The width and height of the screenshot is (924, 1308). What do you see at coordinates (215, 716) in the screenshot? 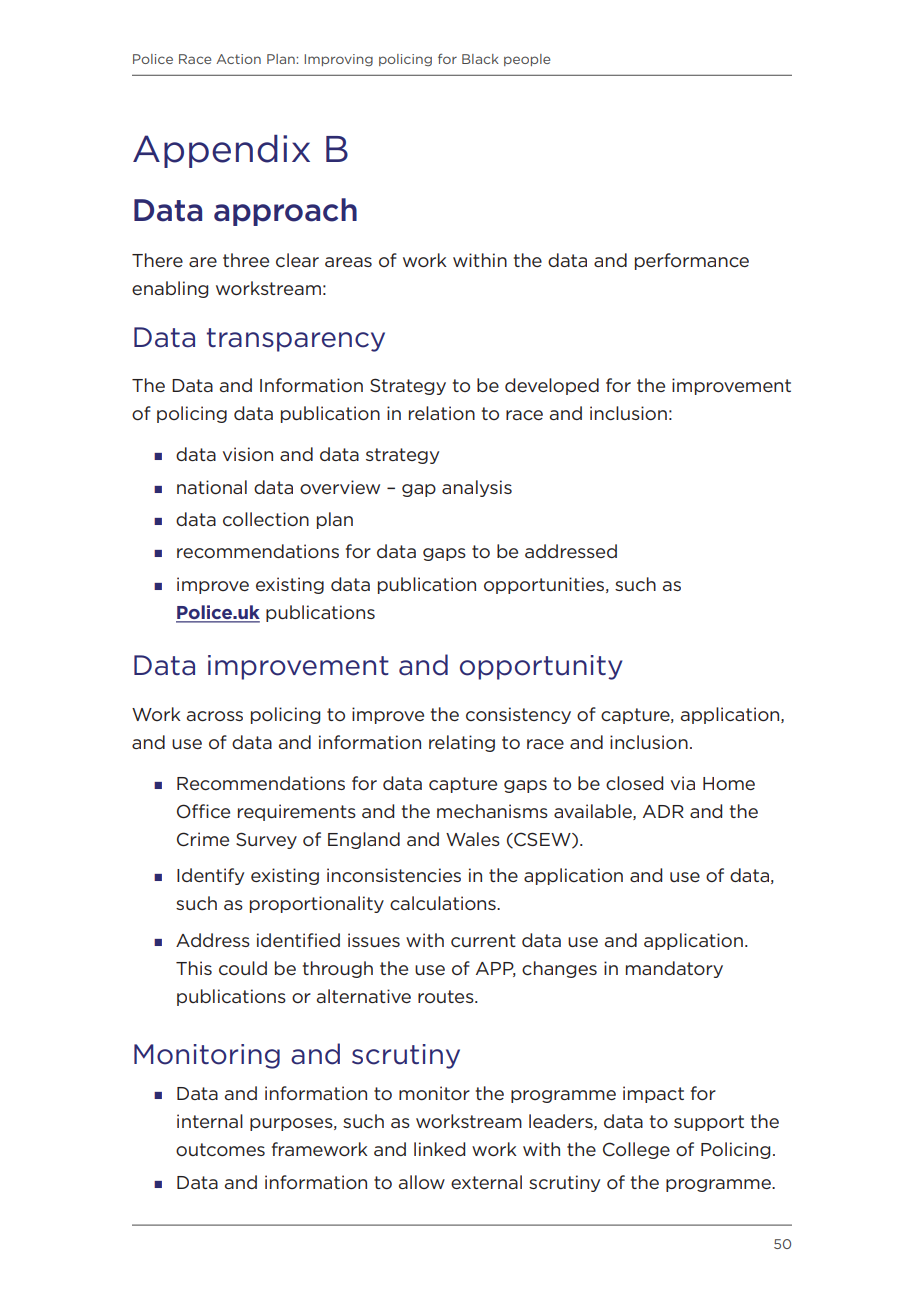
I see `across` at bounding box center [215, 716].
